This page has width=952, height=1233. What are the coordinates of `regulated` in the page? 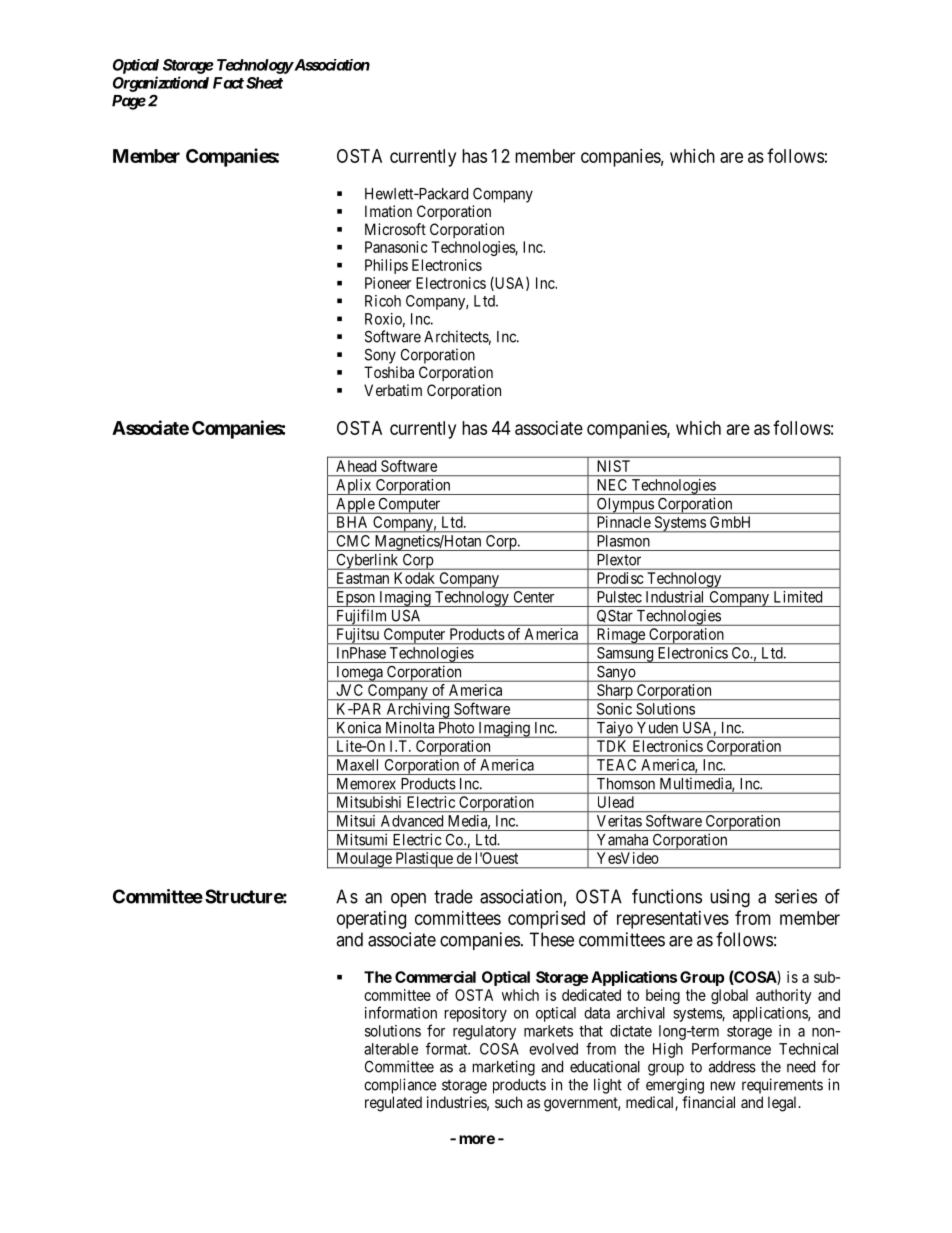 It's located at (393, 1104).
